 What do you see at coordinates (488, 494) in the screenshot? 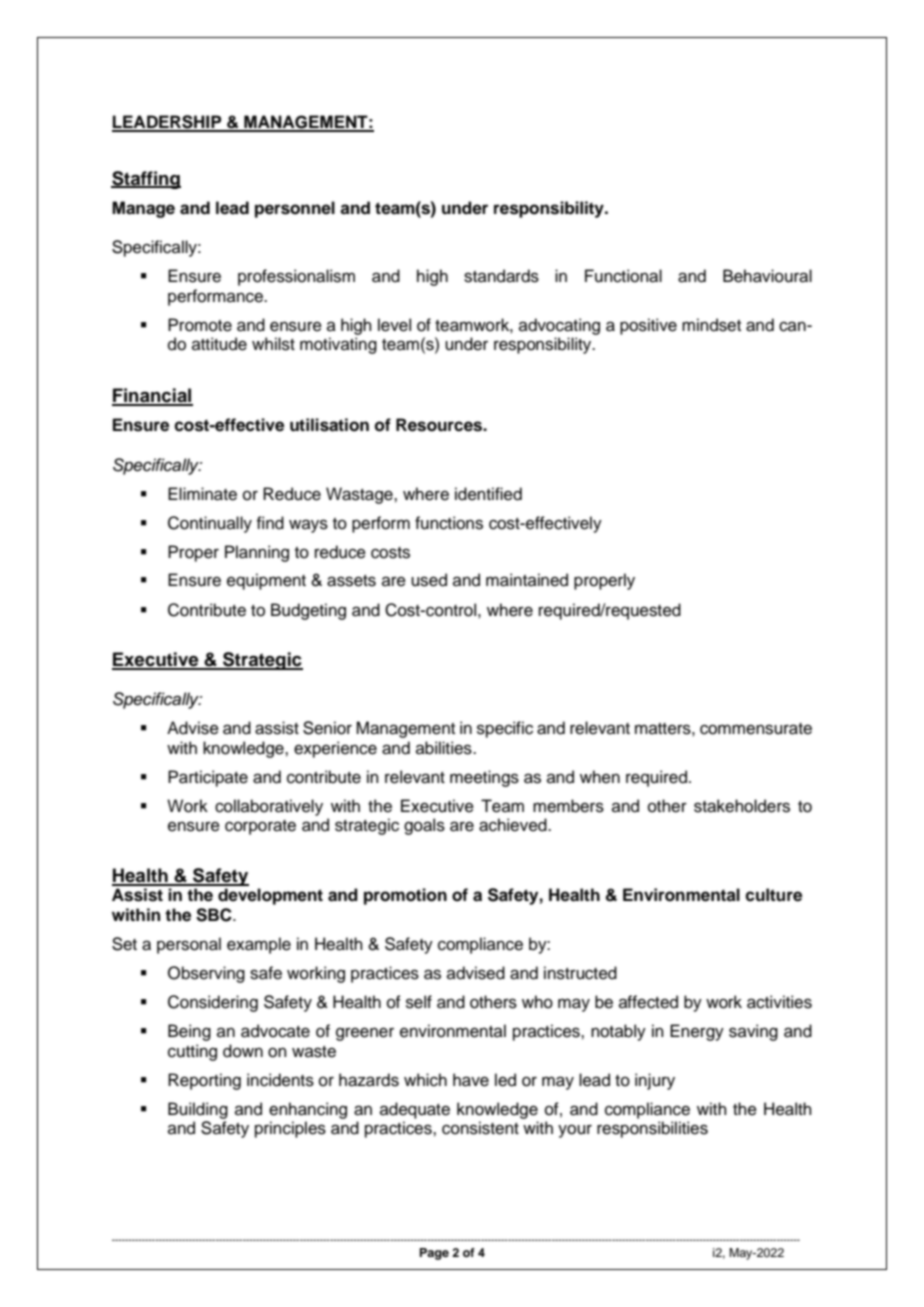
I see `identified` at bounding box center [488, 494].
